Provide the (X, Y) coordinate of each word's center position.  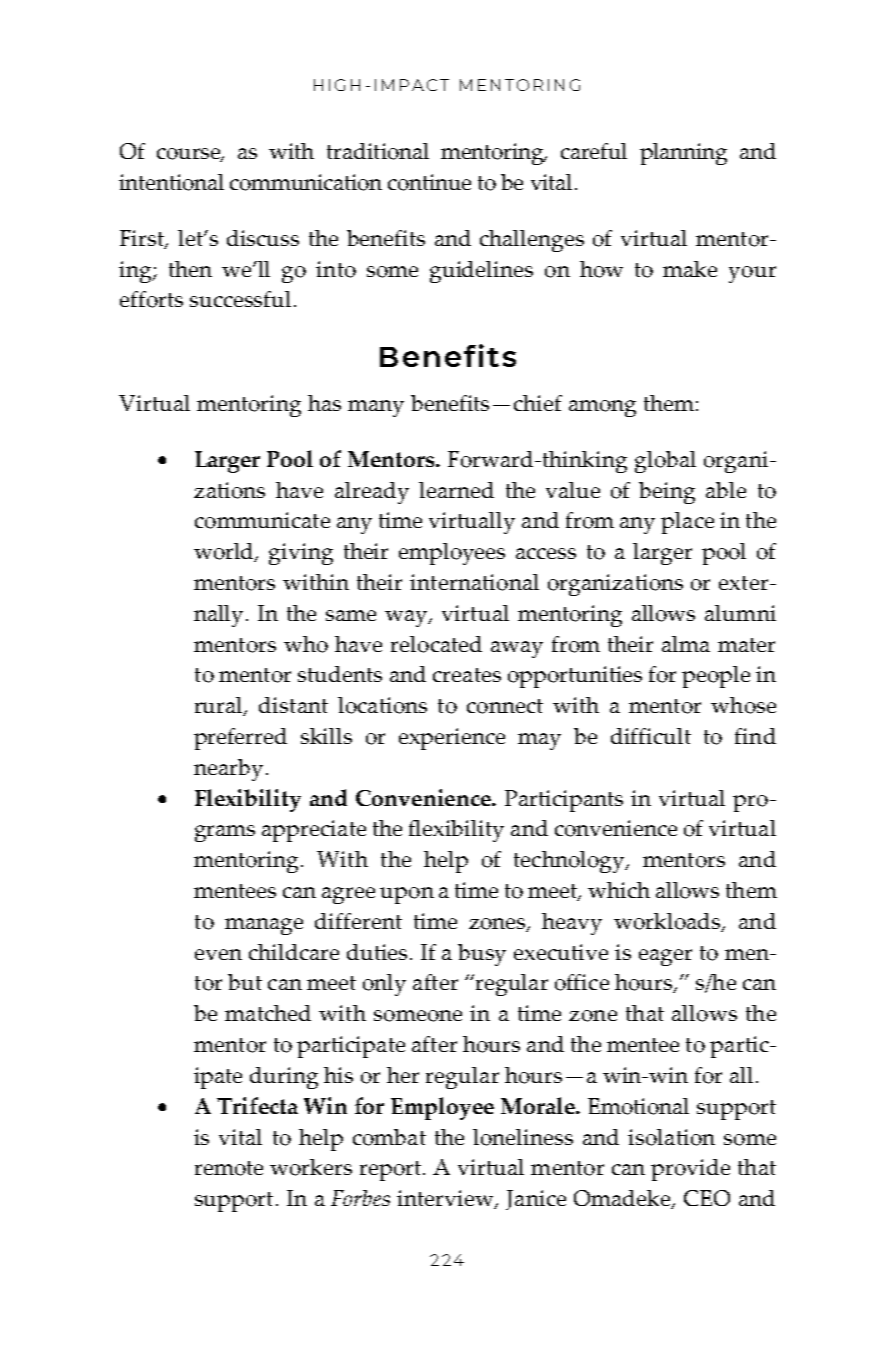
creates (467, 675)
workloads (668, 922)
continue (429, 182)
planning (683, 154)
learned (456, 490)
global (665, 462)
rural (220, 706)
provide (690, 1170)
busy (482, 955)
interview (446, 1199)
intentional (171, 182)
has (324, 403)
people (716, 677)
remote (229, 1168)
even (218, 954)
